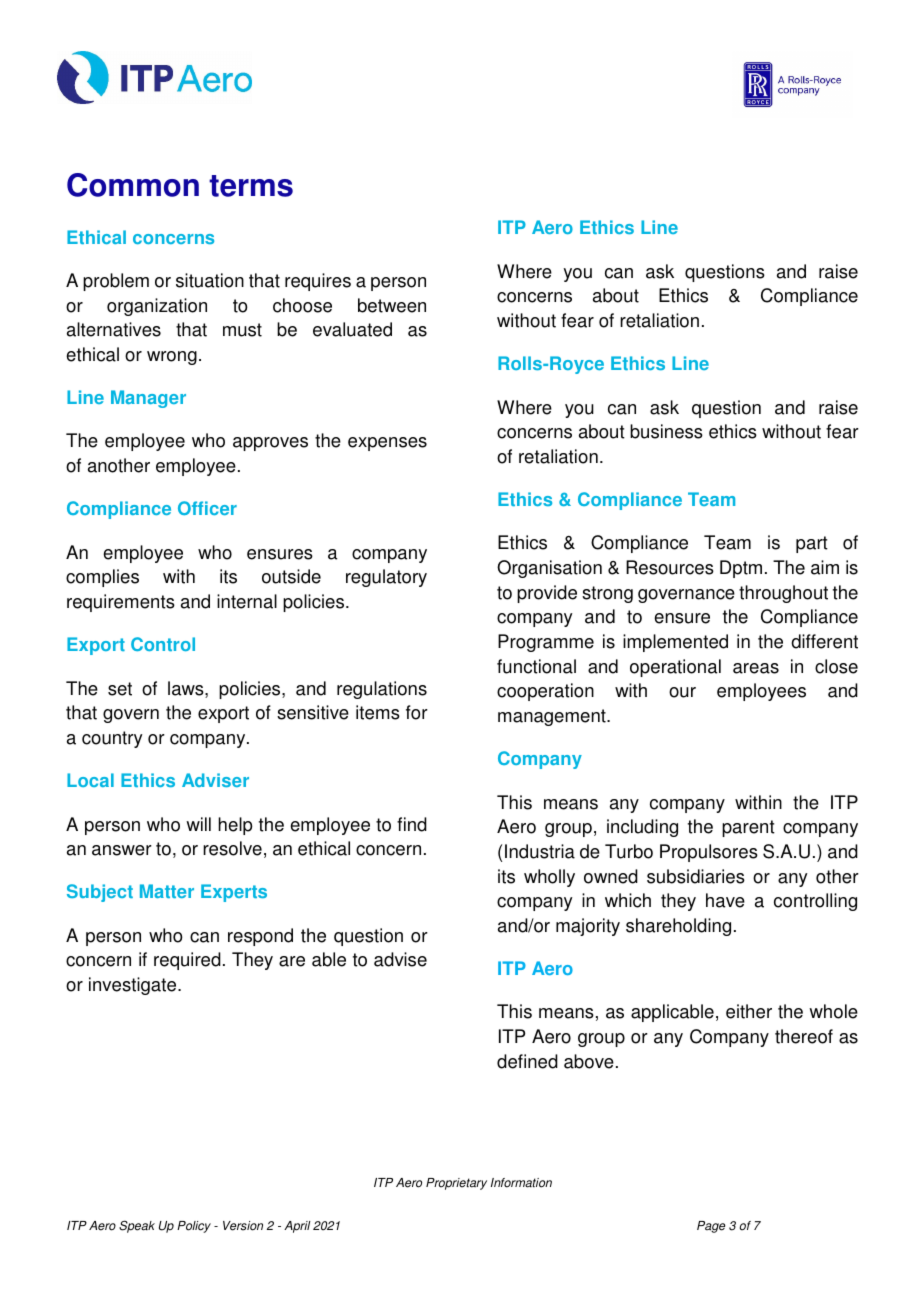 The image size is (924, 1308). Describe the element at coordinates (725, 900) in the page. I see `have` at that location.
